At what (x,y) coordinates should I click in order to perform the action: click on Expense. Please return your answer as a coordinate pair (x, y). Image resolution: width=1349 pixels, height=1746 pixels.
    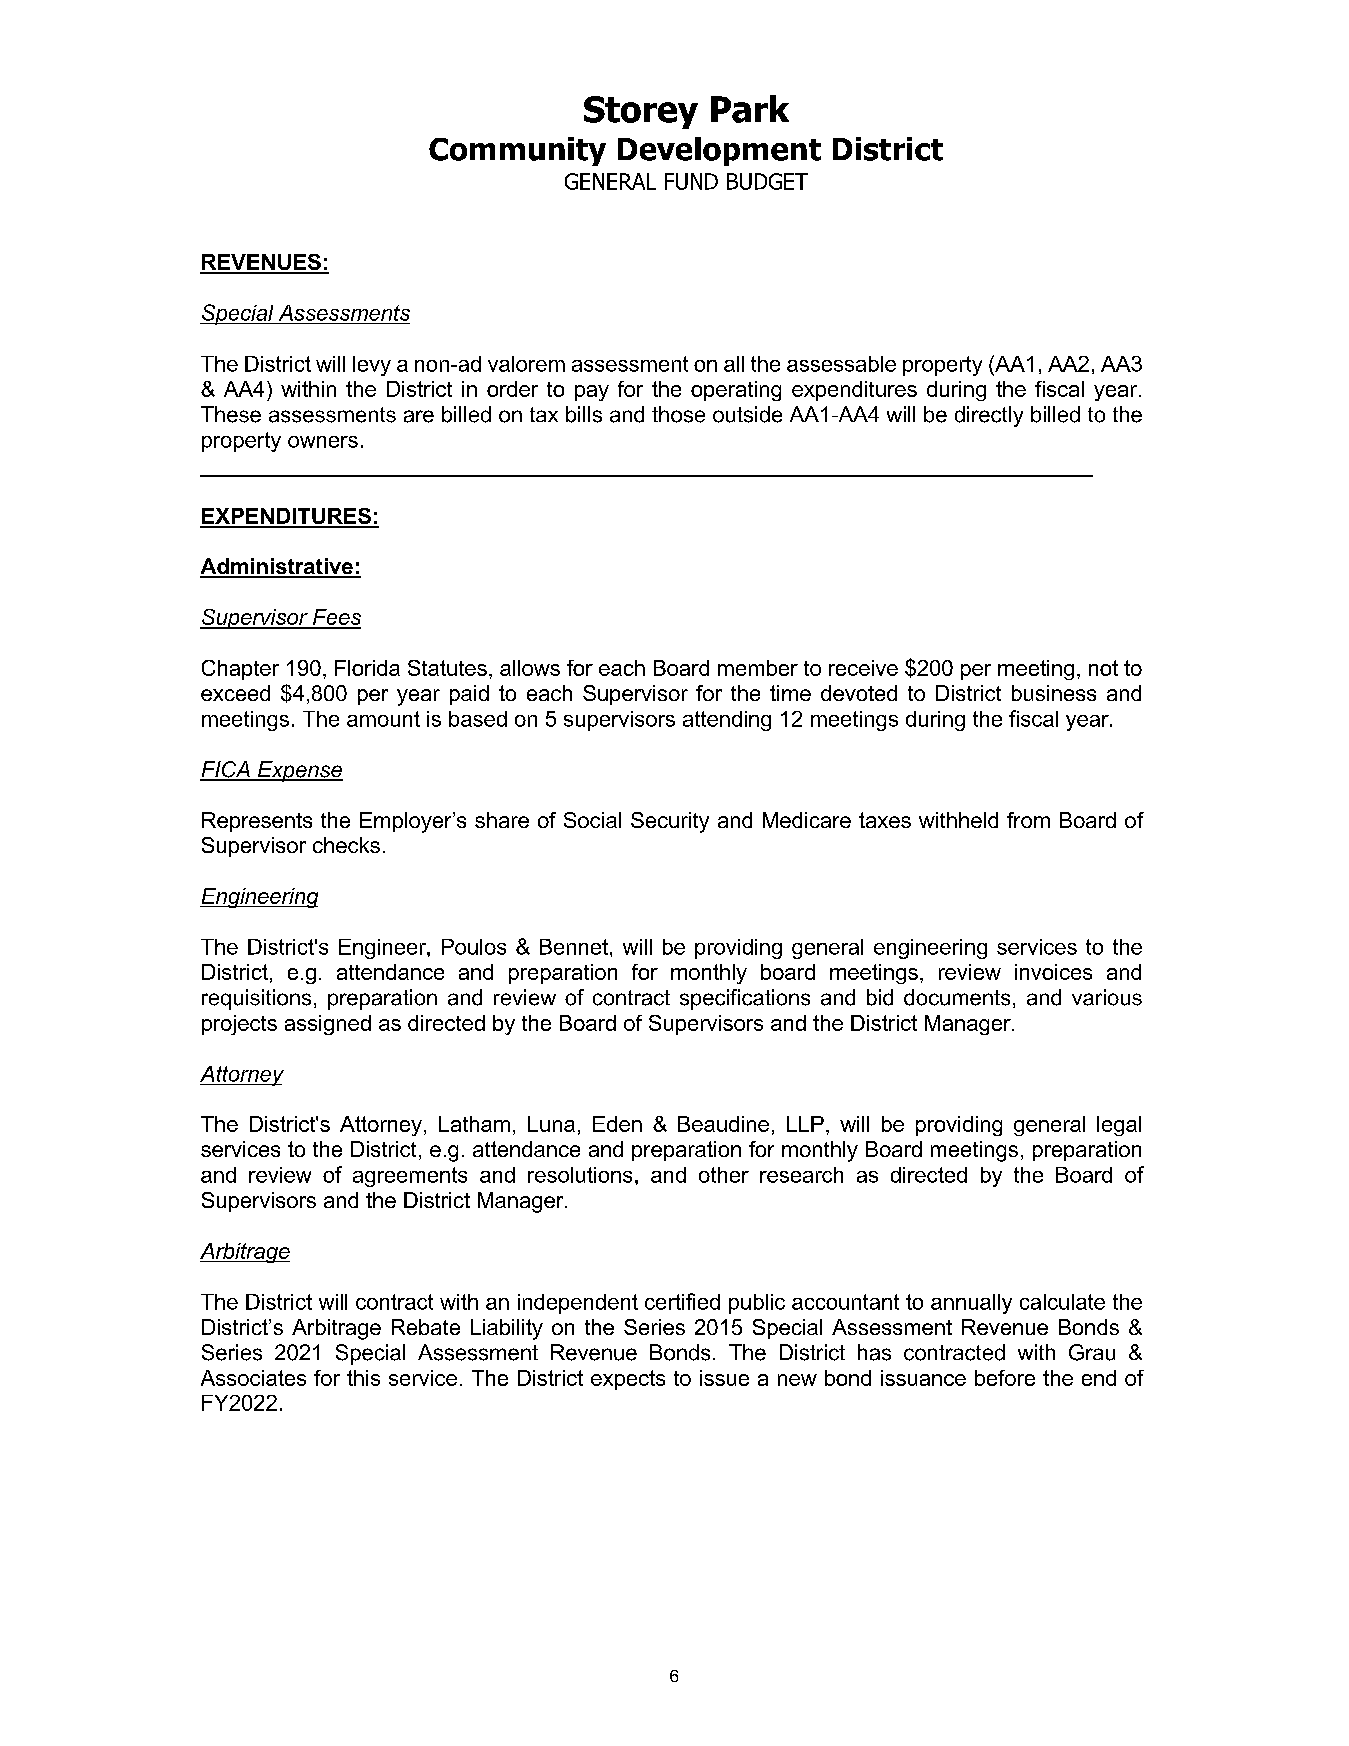
    Looking at the image, I should click on (299, 771).
